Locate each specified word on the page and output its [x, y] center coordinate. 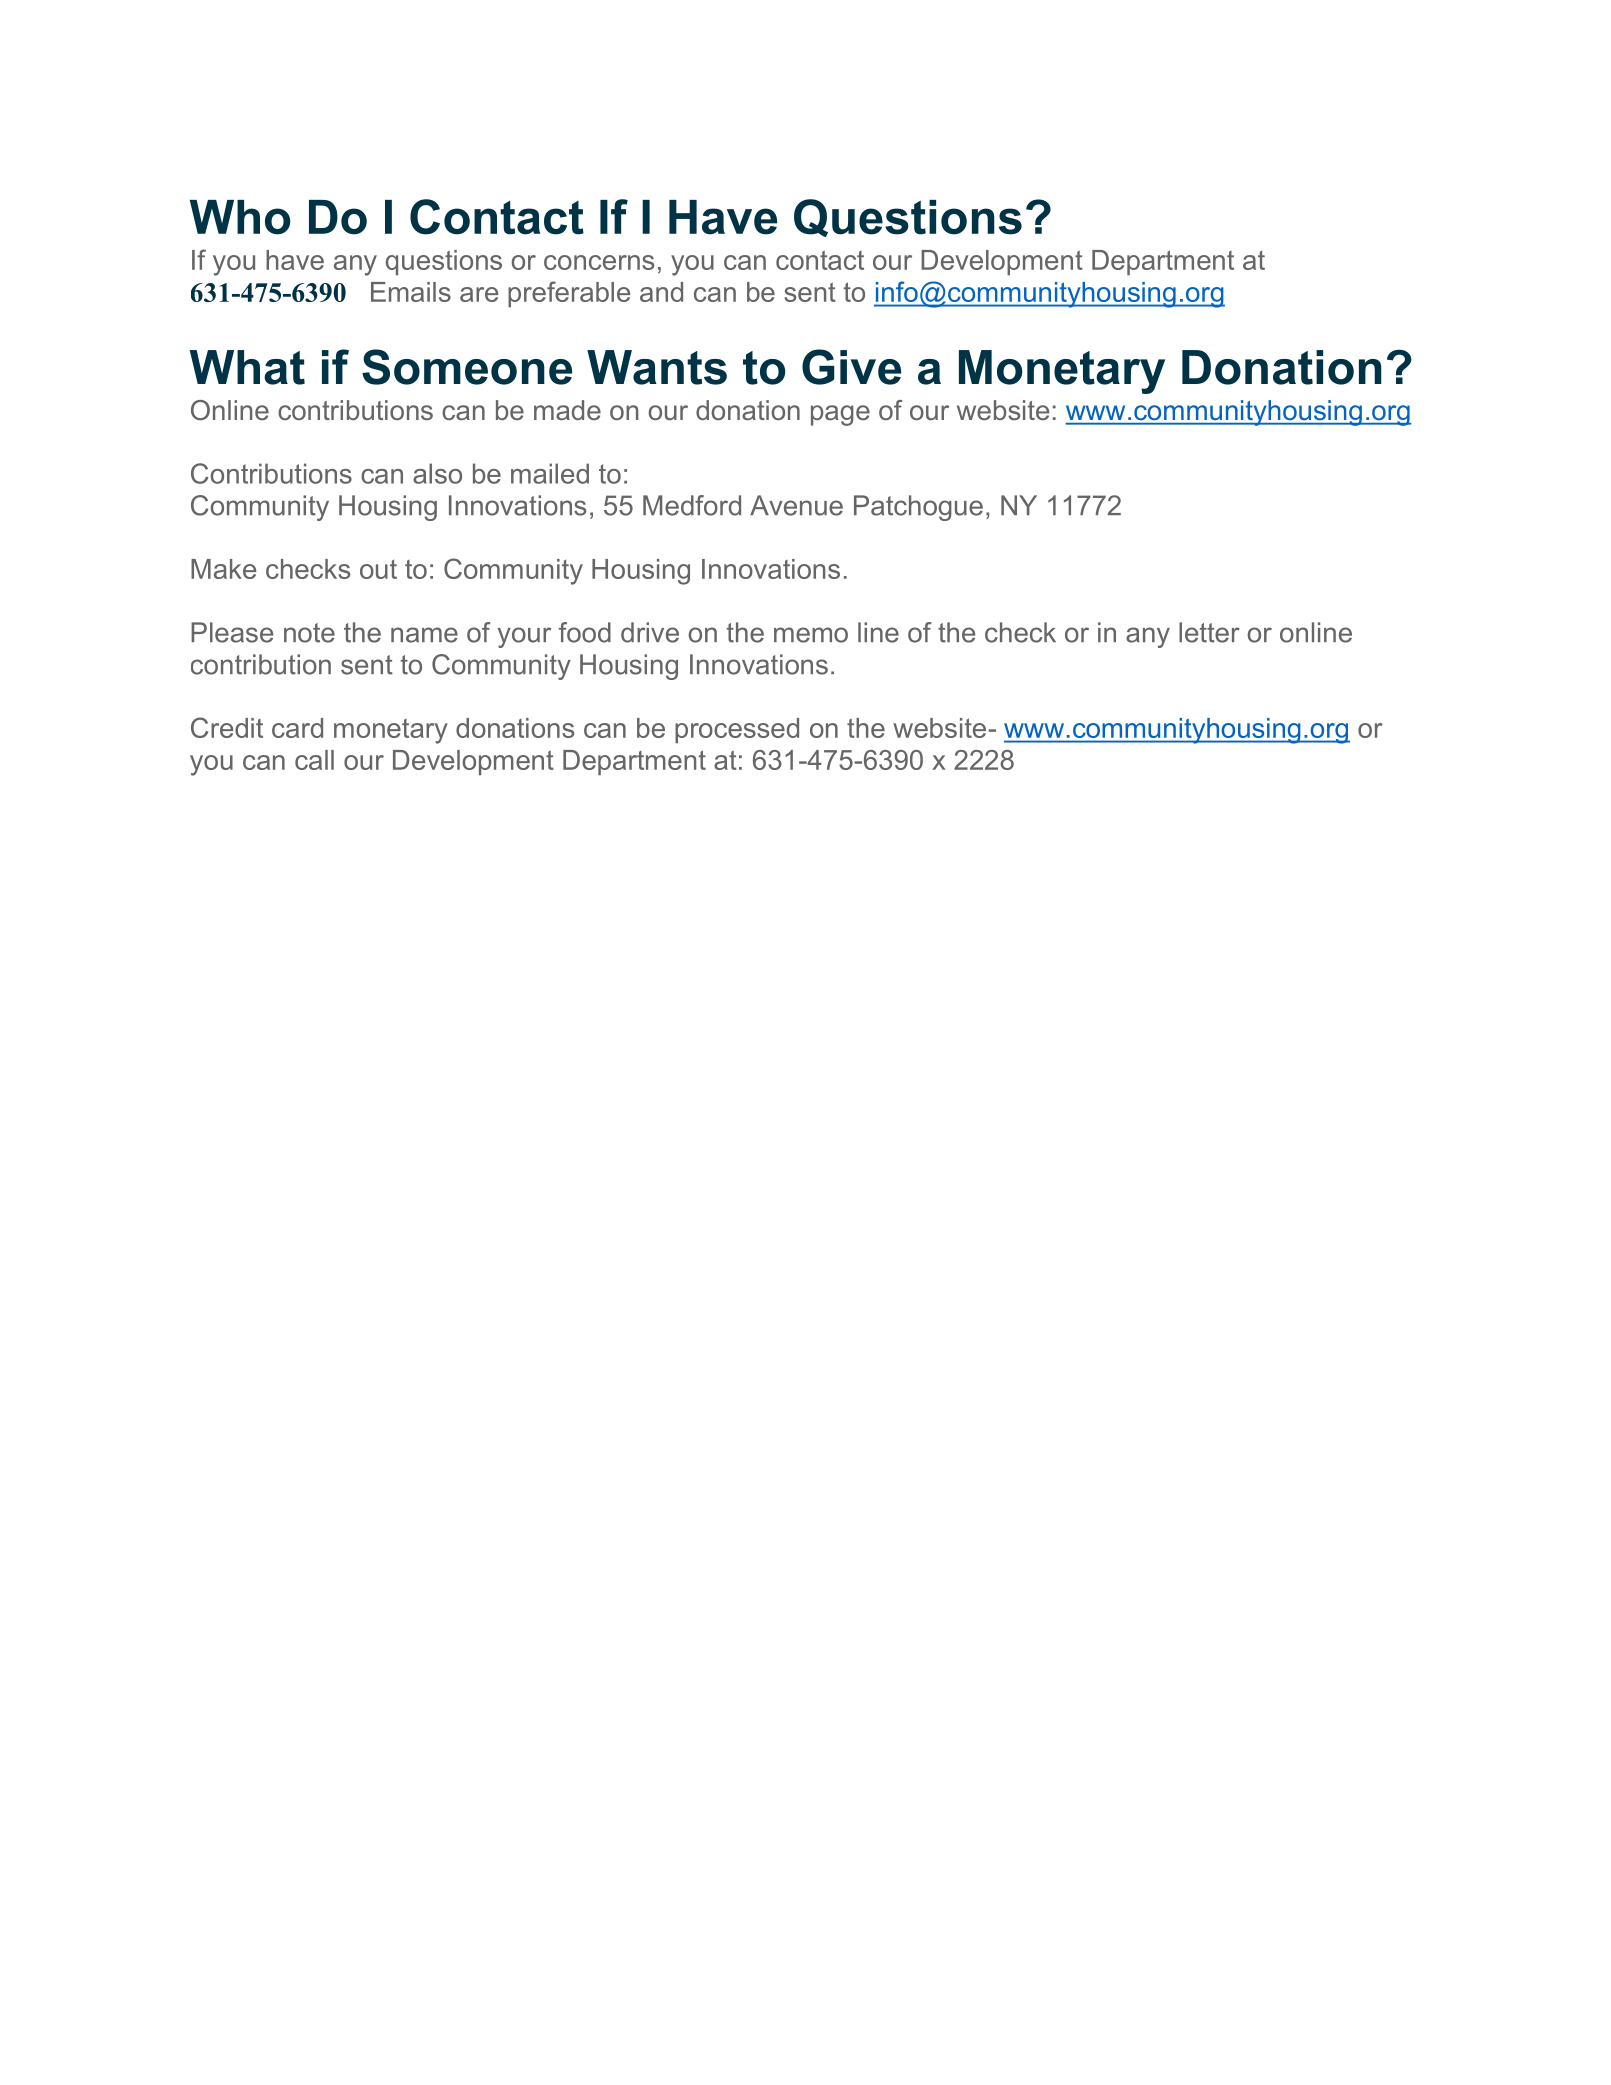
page [840, 415]
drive [650, 632]
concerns [599, 262]
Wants [657, 367]
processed [737, 730]
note [309, 633]
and [661, 292]
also [437, 473]
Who [240, 217]
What [247, 367]
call [314, 760]
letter [1209, 632]
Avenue [796, 505]
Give [851, 367]
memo [811, 635]
